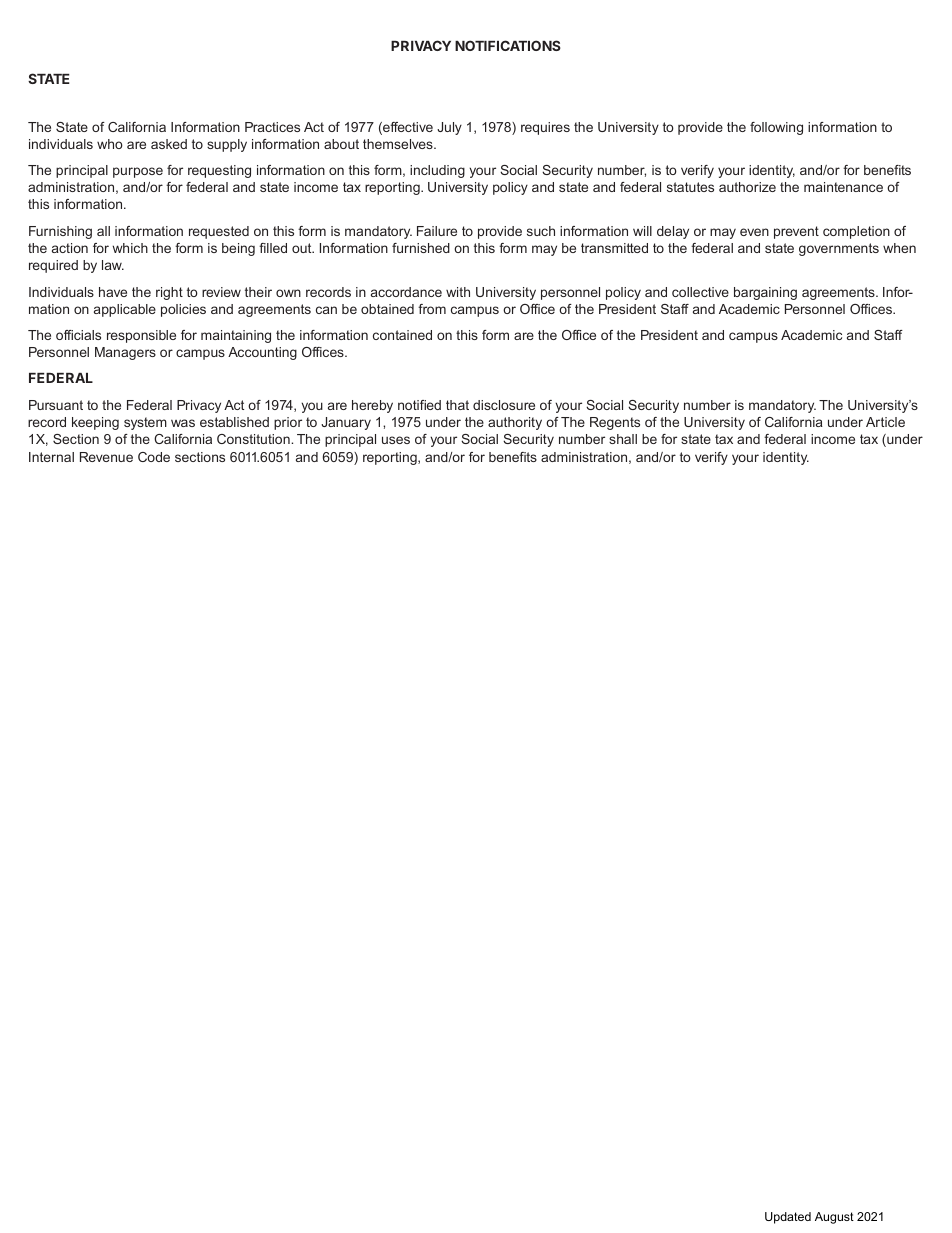 The width and height of the document is (952, 1233). What do you see at coordinates (776, 128) in the document?
I see `following` at bounding box center [776, 128].
